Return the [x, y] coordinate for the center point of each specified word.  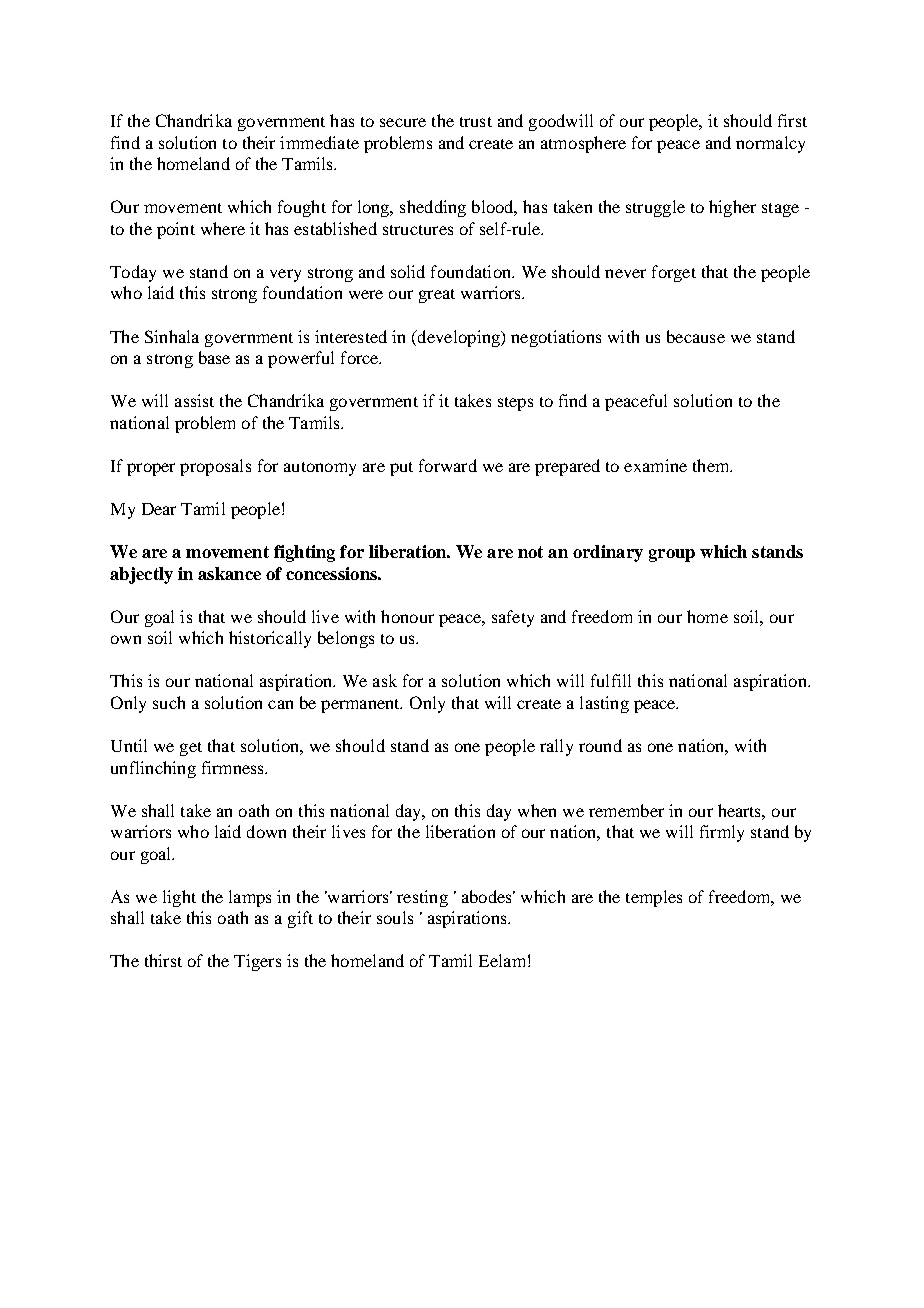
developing [458, 338]
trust [476, 122]
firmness [234, 767]
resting [422, 898]
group [672, 555]
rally [556, 747]
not [530, 552]
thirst [163, 960]
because [696, 336]
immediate [319, 142]
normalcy [770, 144]
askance [229, 573]
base [214, 357]
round [600, 745]
